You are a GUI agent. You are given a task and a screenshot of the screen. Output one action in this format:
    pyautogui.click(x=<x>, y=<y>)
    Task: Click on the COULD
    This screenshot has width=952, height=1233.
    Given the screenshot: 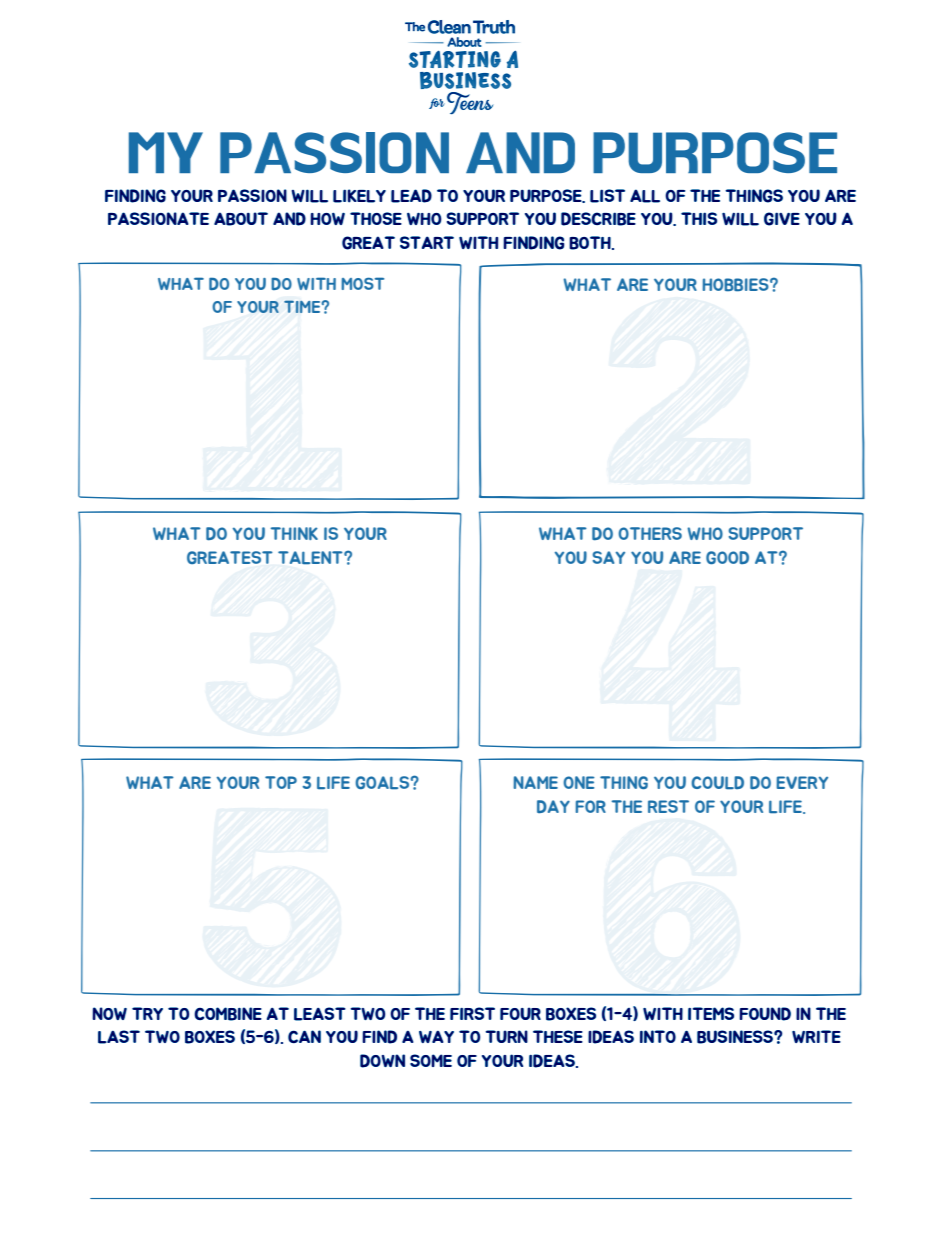 What is the action you would take?
    pyautogui.click(x=717, y=783)
